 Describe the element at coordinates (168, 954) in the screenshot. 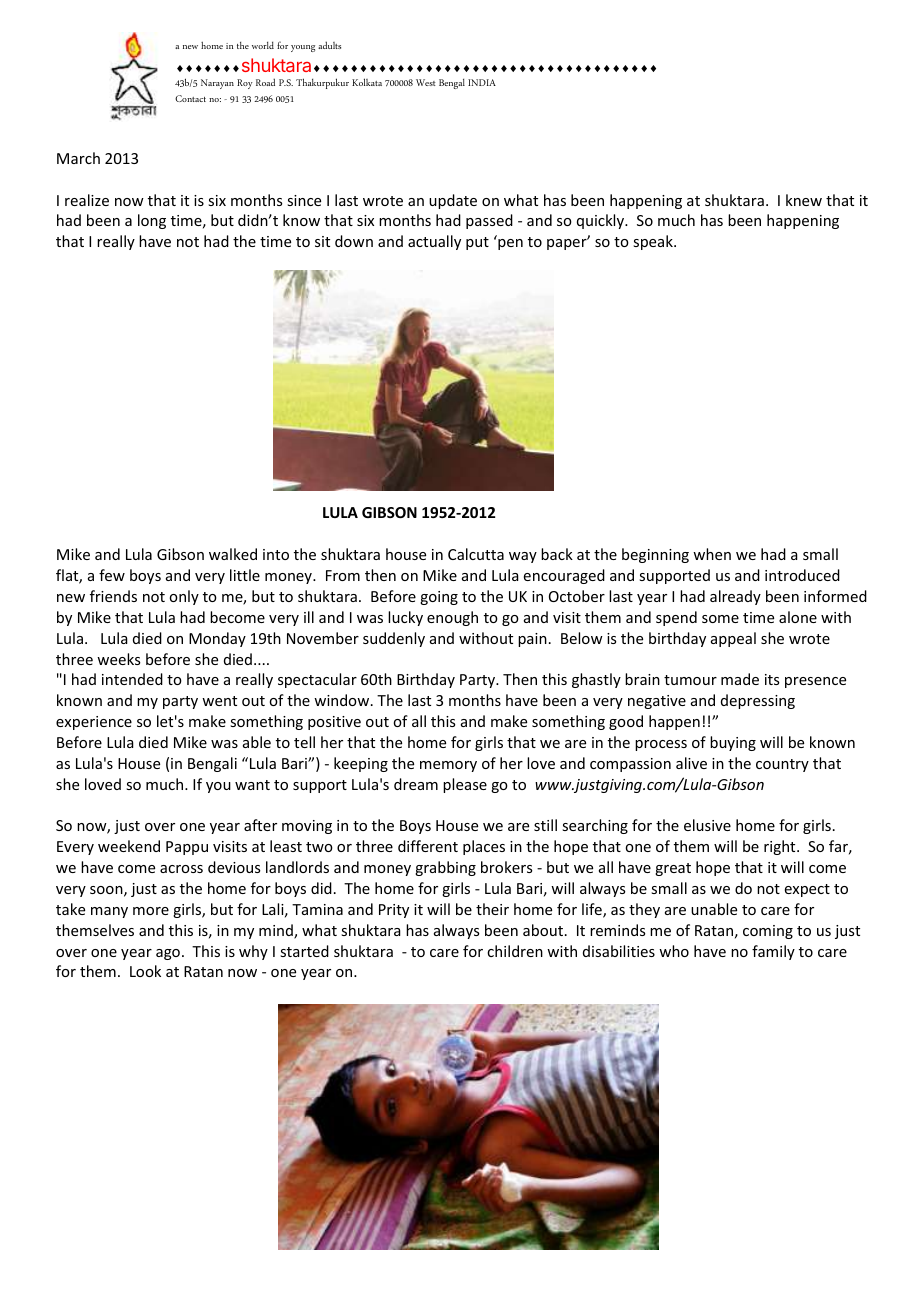

I see `ago` at that location.
